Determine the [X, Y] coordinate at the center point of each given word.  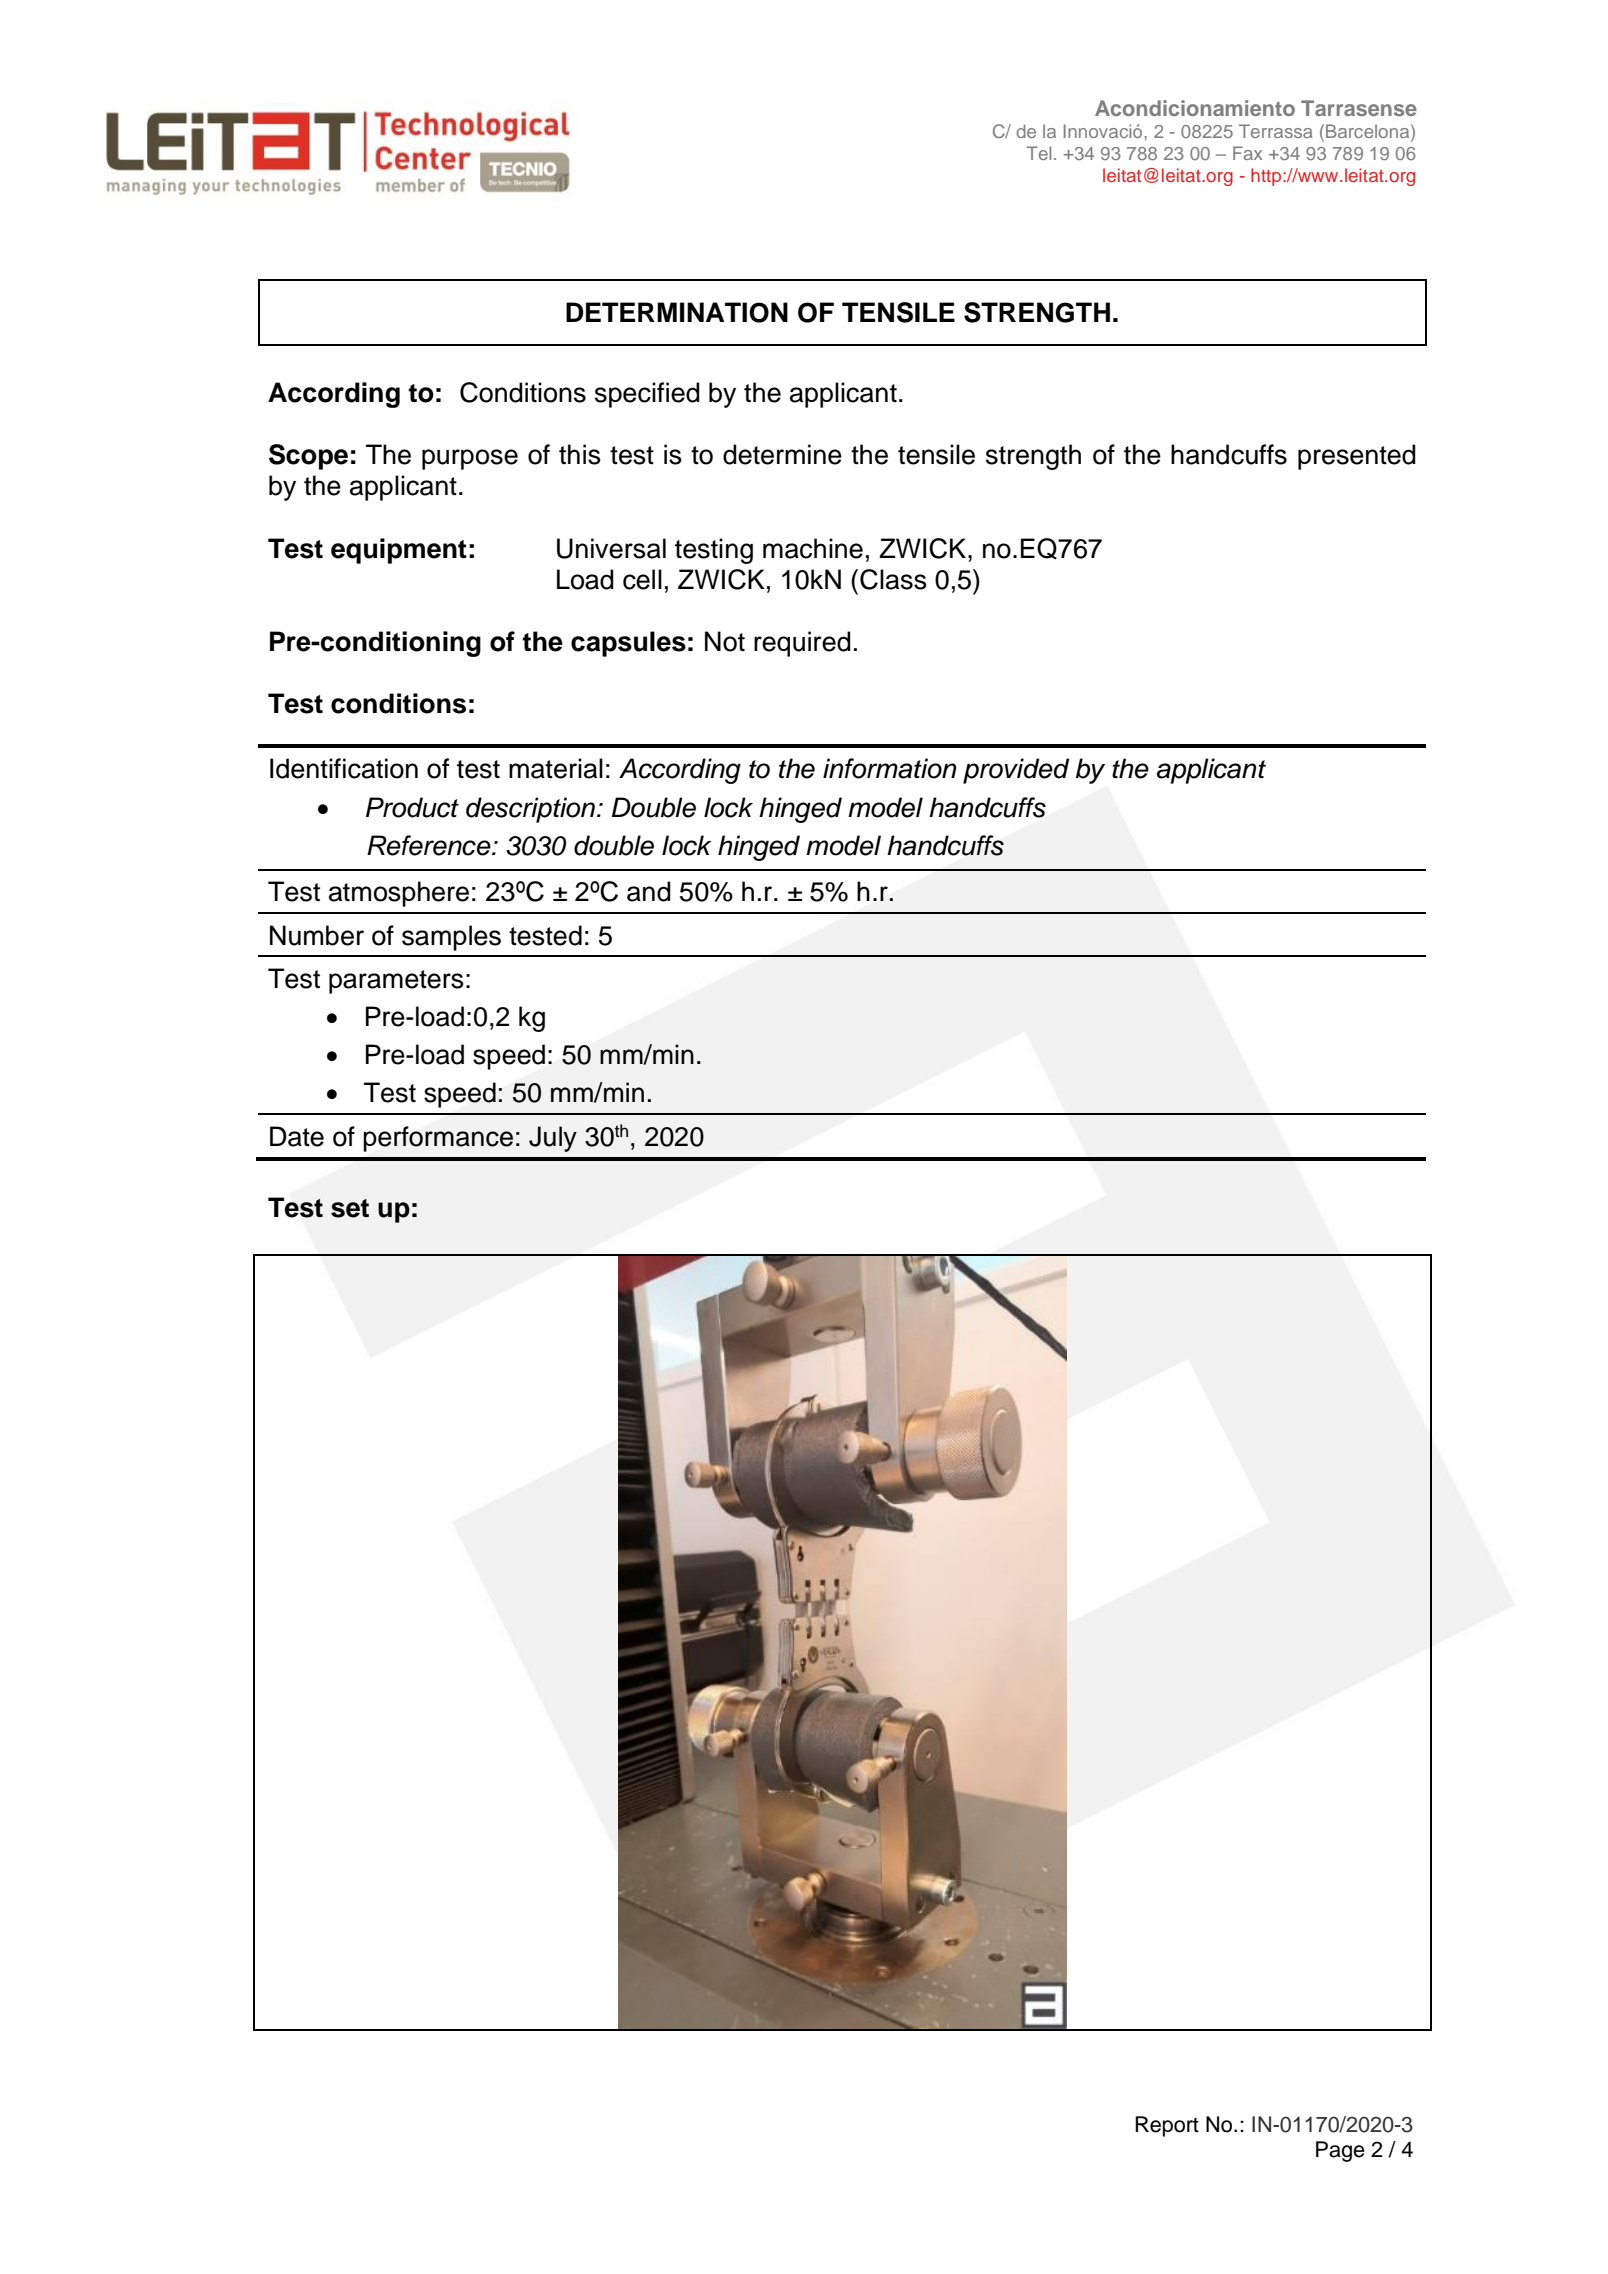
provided [1016, 771]
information [889, 768]
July [553, 1139]
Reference [430, 845]
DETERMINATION [677, 312]
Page [1340, 2151]
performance [438, 1139]
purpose [470, 459]
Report [1167, 2126]
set [350, 1208]
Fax [1247, 153]
